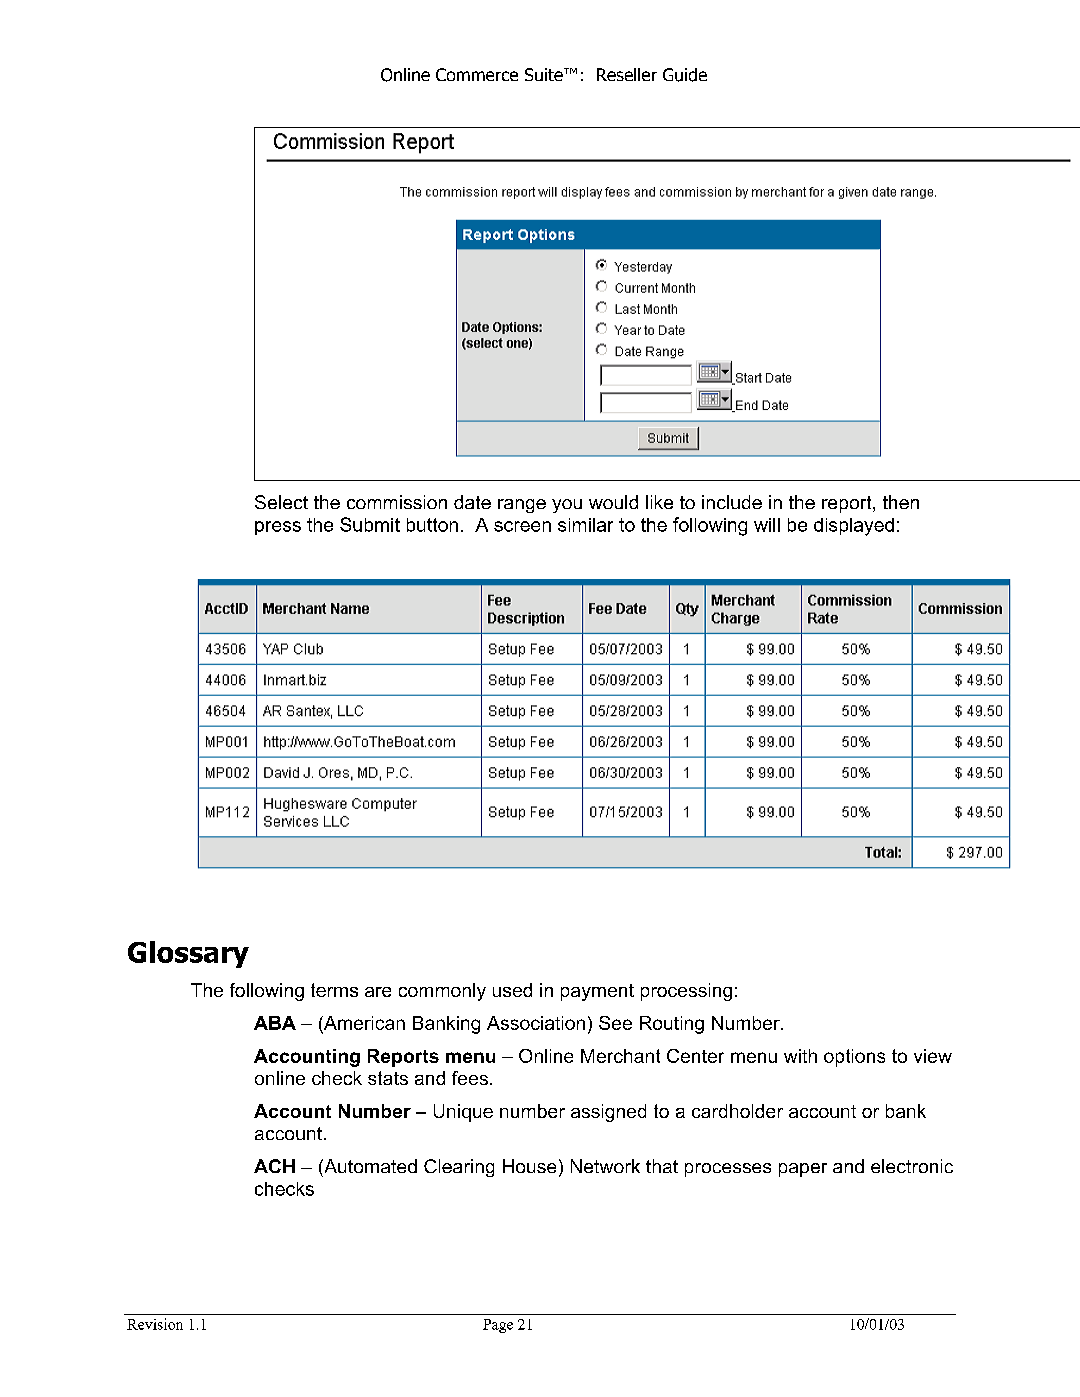 This image has height=1397, width=1080. What do you see at coordinates (854, 527) in the image?
I see `displayed` at bounding box center [854, 527].
